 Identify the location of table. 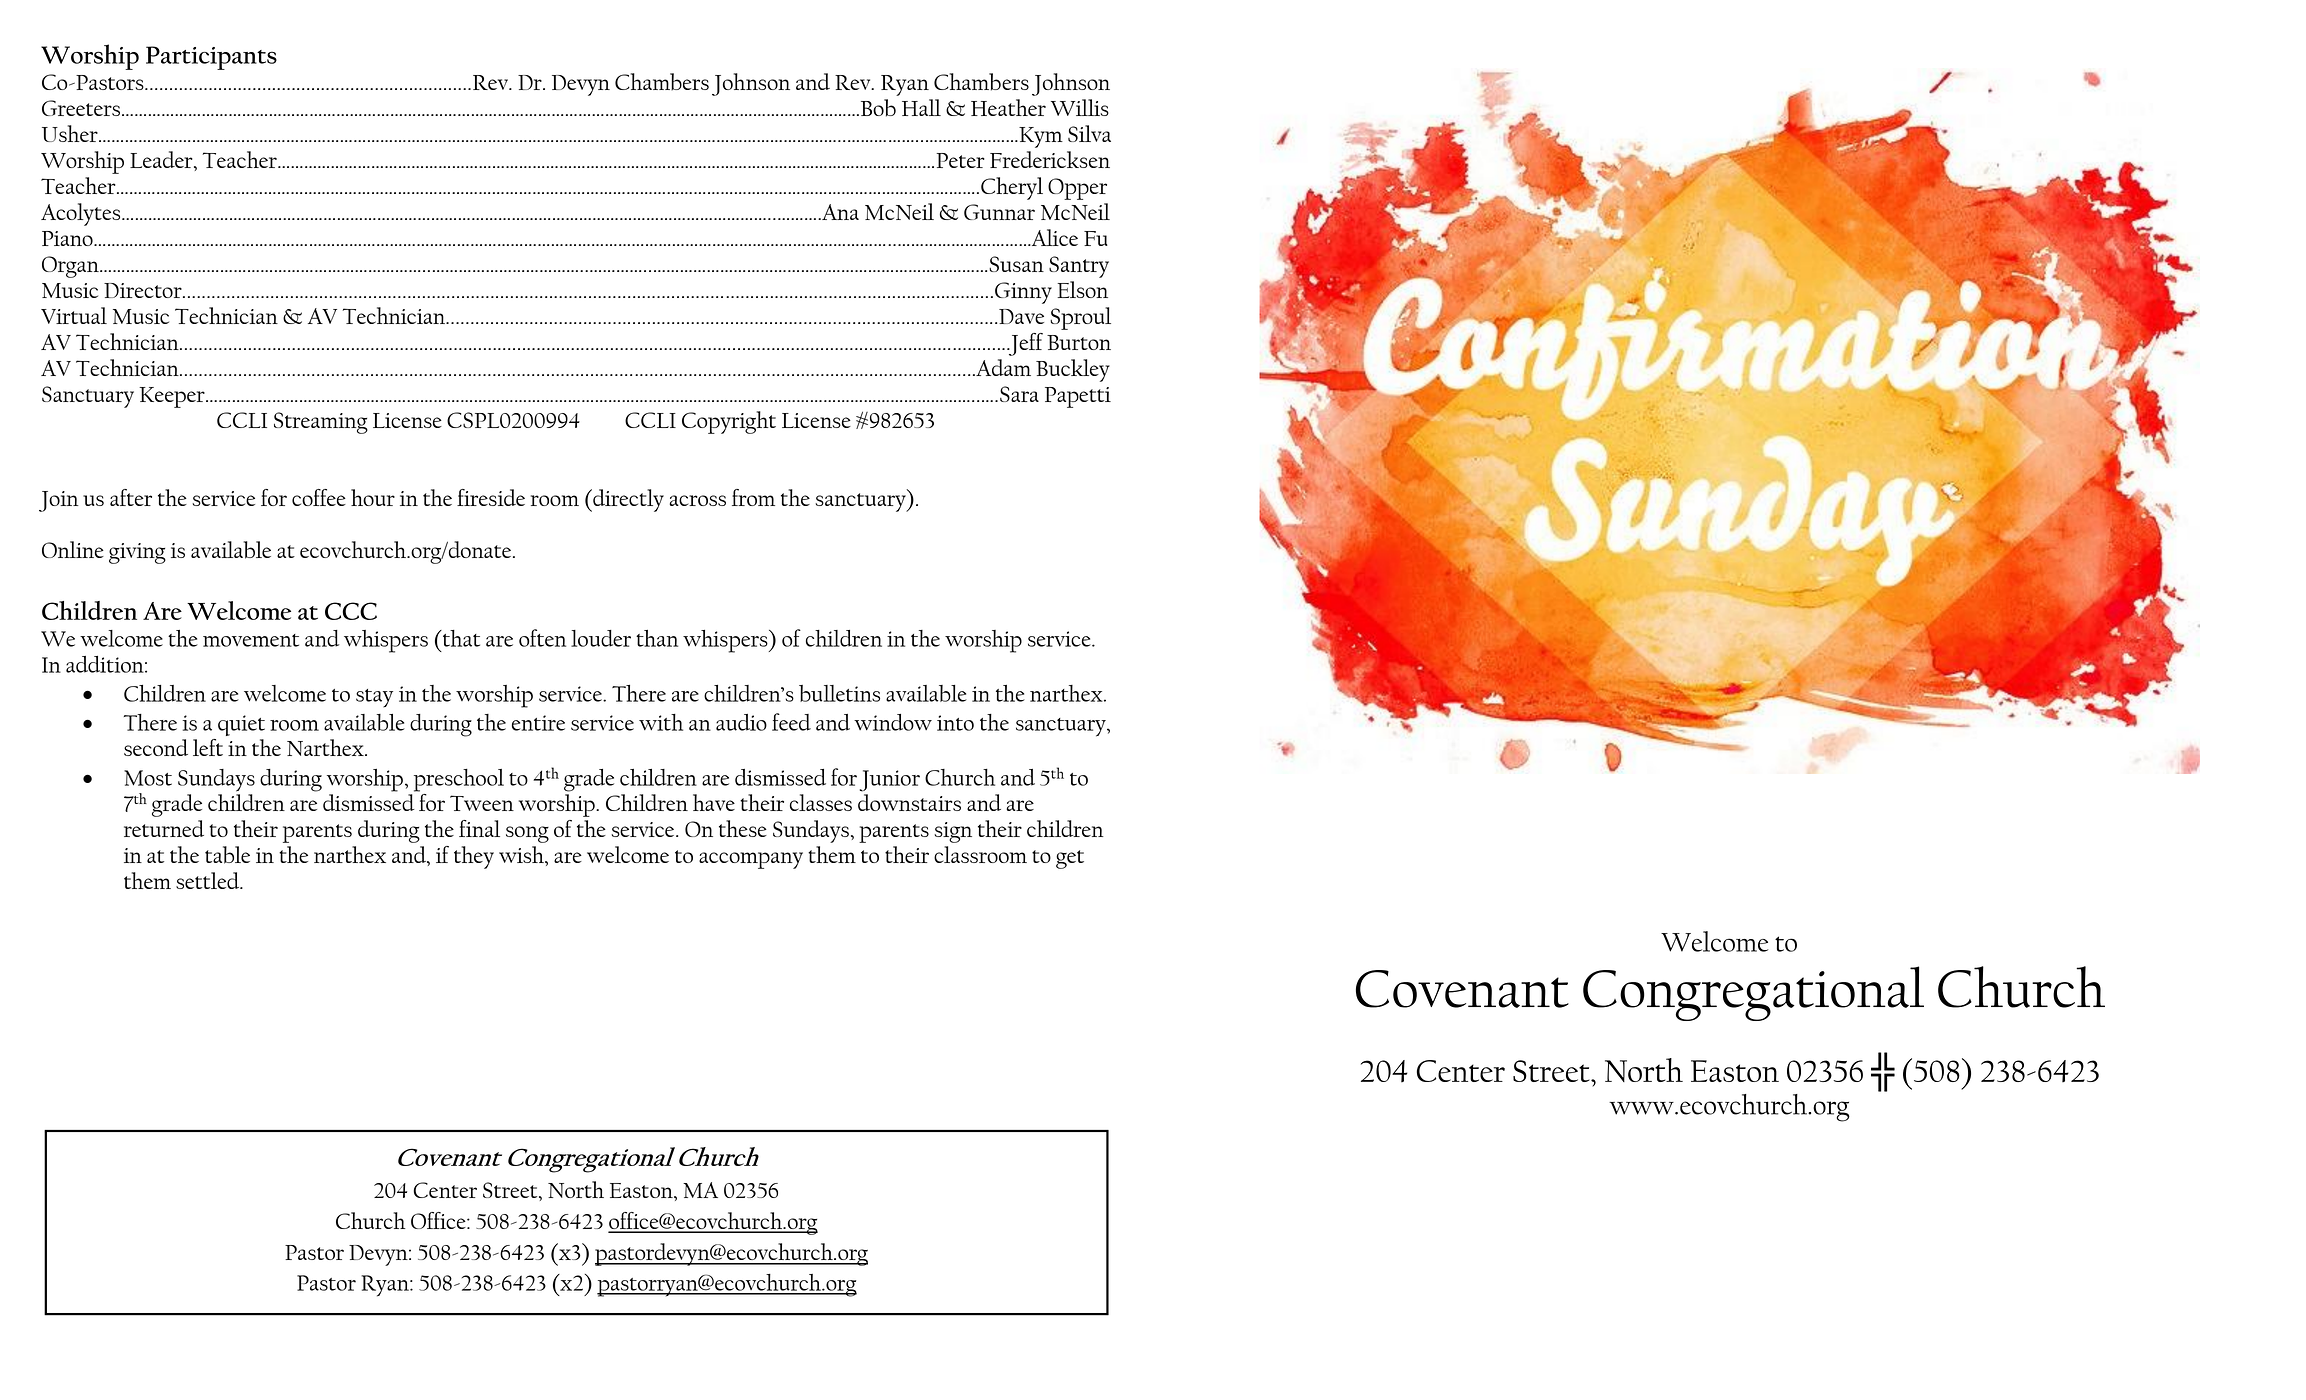
(227, 855).
